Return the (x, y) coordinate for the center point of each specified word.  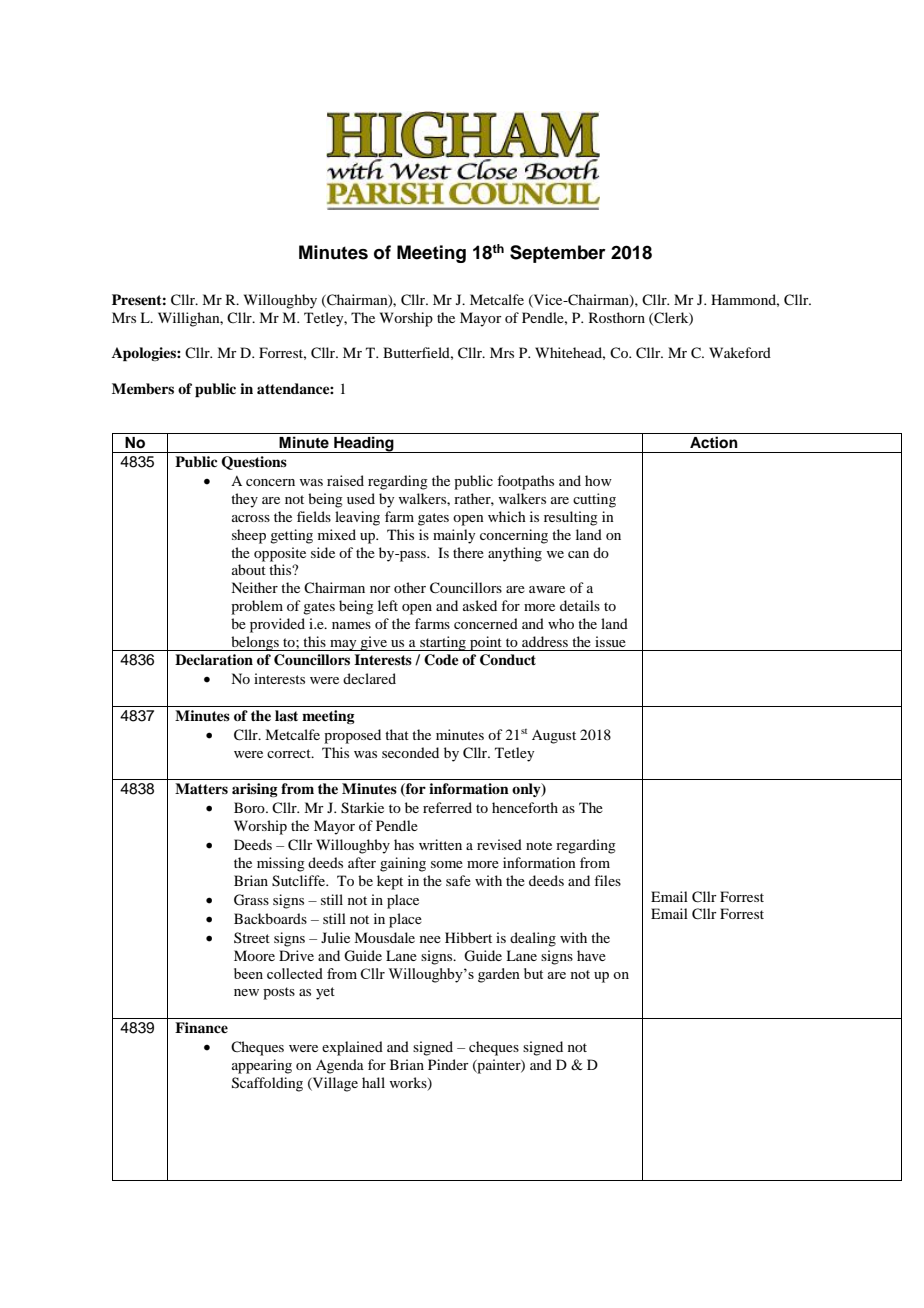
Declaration (214, 659)
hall (373, 1082)
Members (143, 389)
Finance (201, 1027)
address (545, 641)
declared (369, 678)
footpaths (525, 482)
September (558, 254)
